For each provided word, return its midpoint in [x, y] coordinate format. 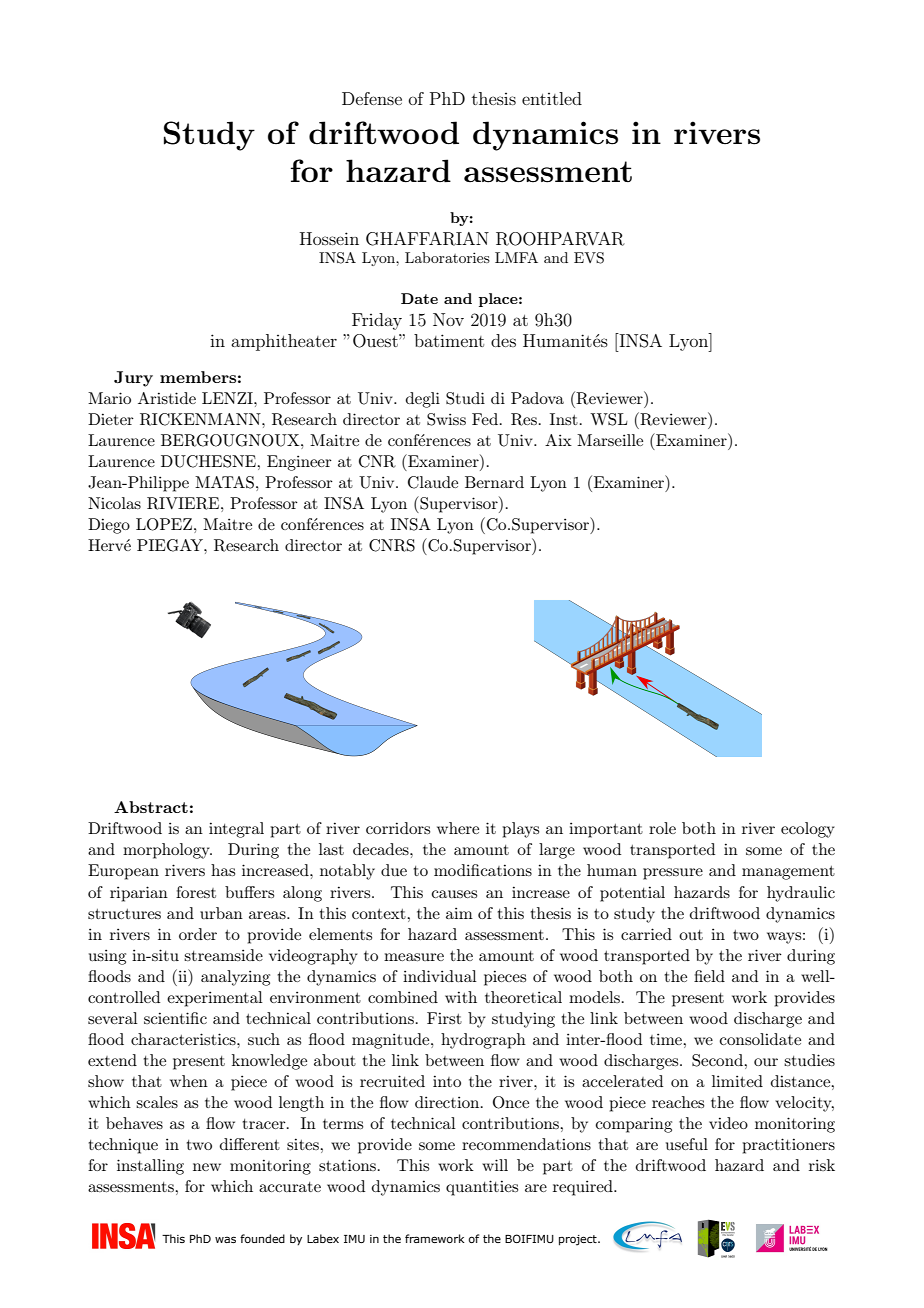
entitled [552, 98]
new [207, 1167]
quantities [482, 1188]
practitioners [788, 1146]
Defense [372, 98]
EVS [589, 258]
